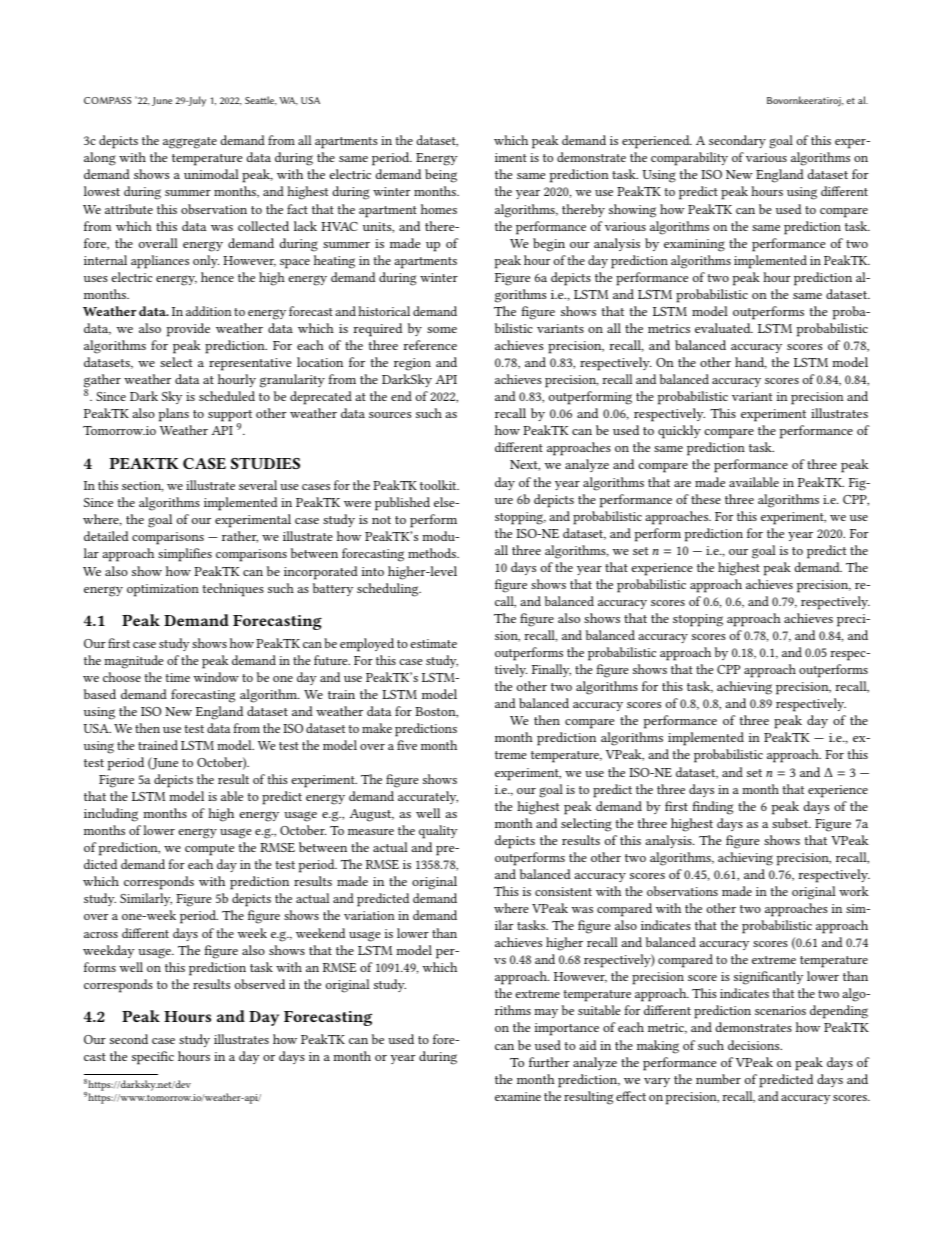 This document has width=952, height=1233. What do you see at coordinates (188, 330) in the document?
I see `provide` at bounding box center [188, 330].
